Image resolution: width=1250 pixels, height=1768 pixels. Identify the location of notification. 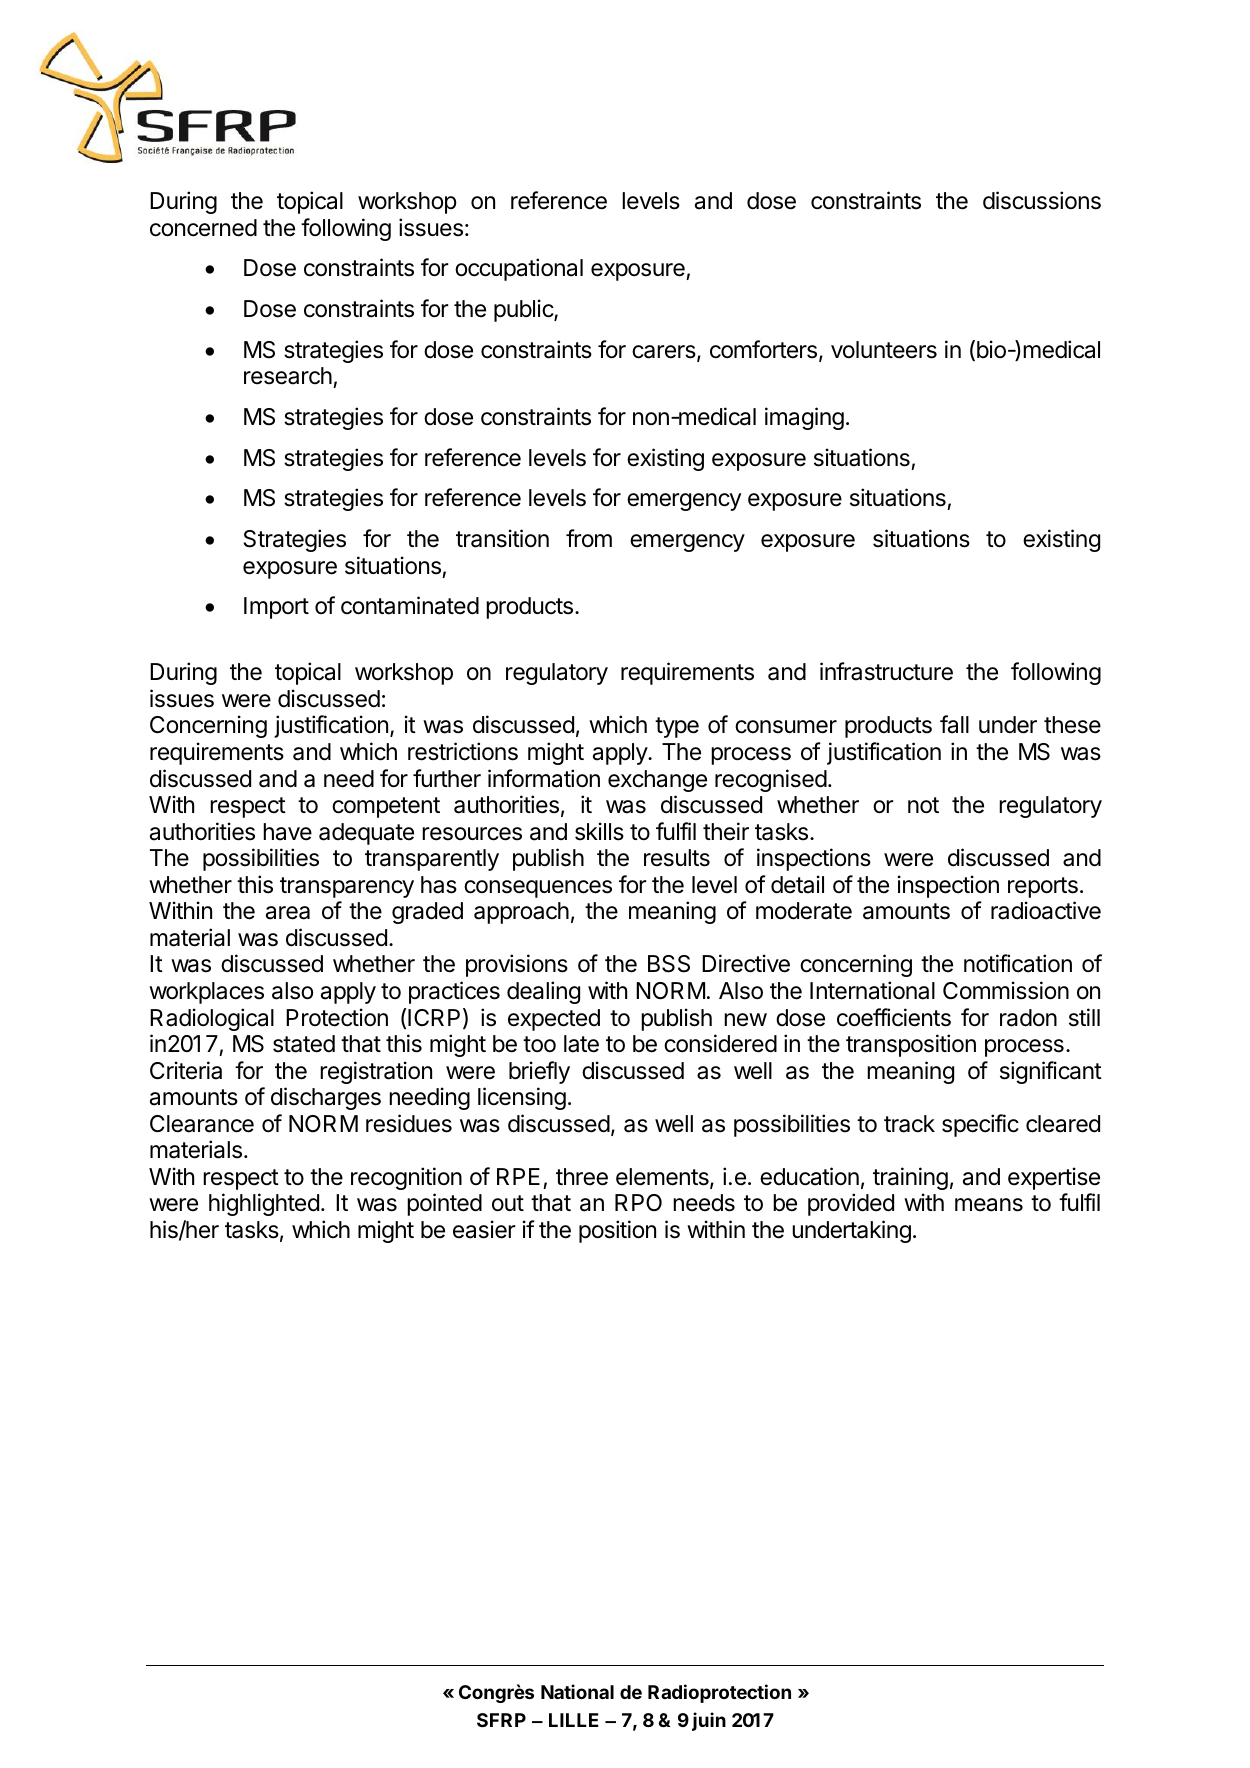
(1018, 963).
